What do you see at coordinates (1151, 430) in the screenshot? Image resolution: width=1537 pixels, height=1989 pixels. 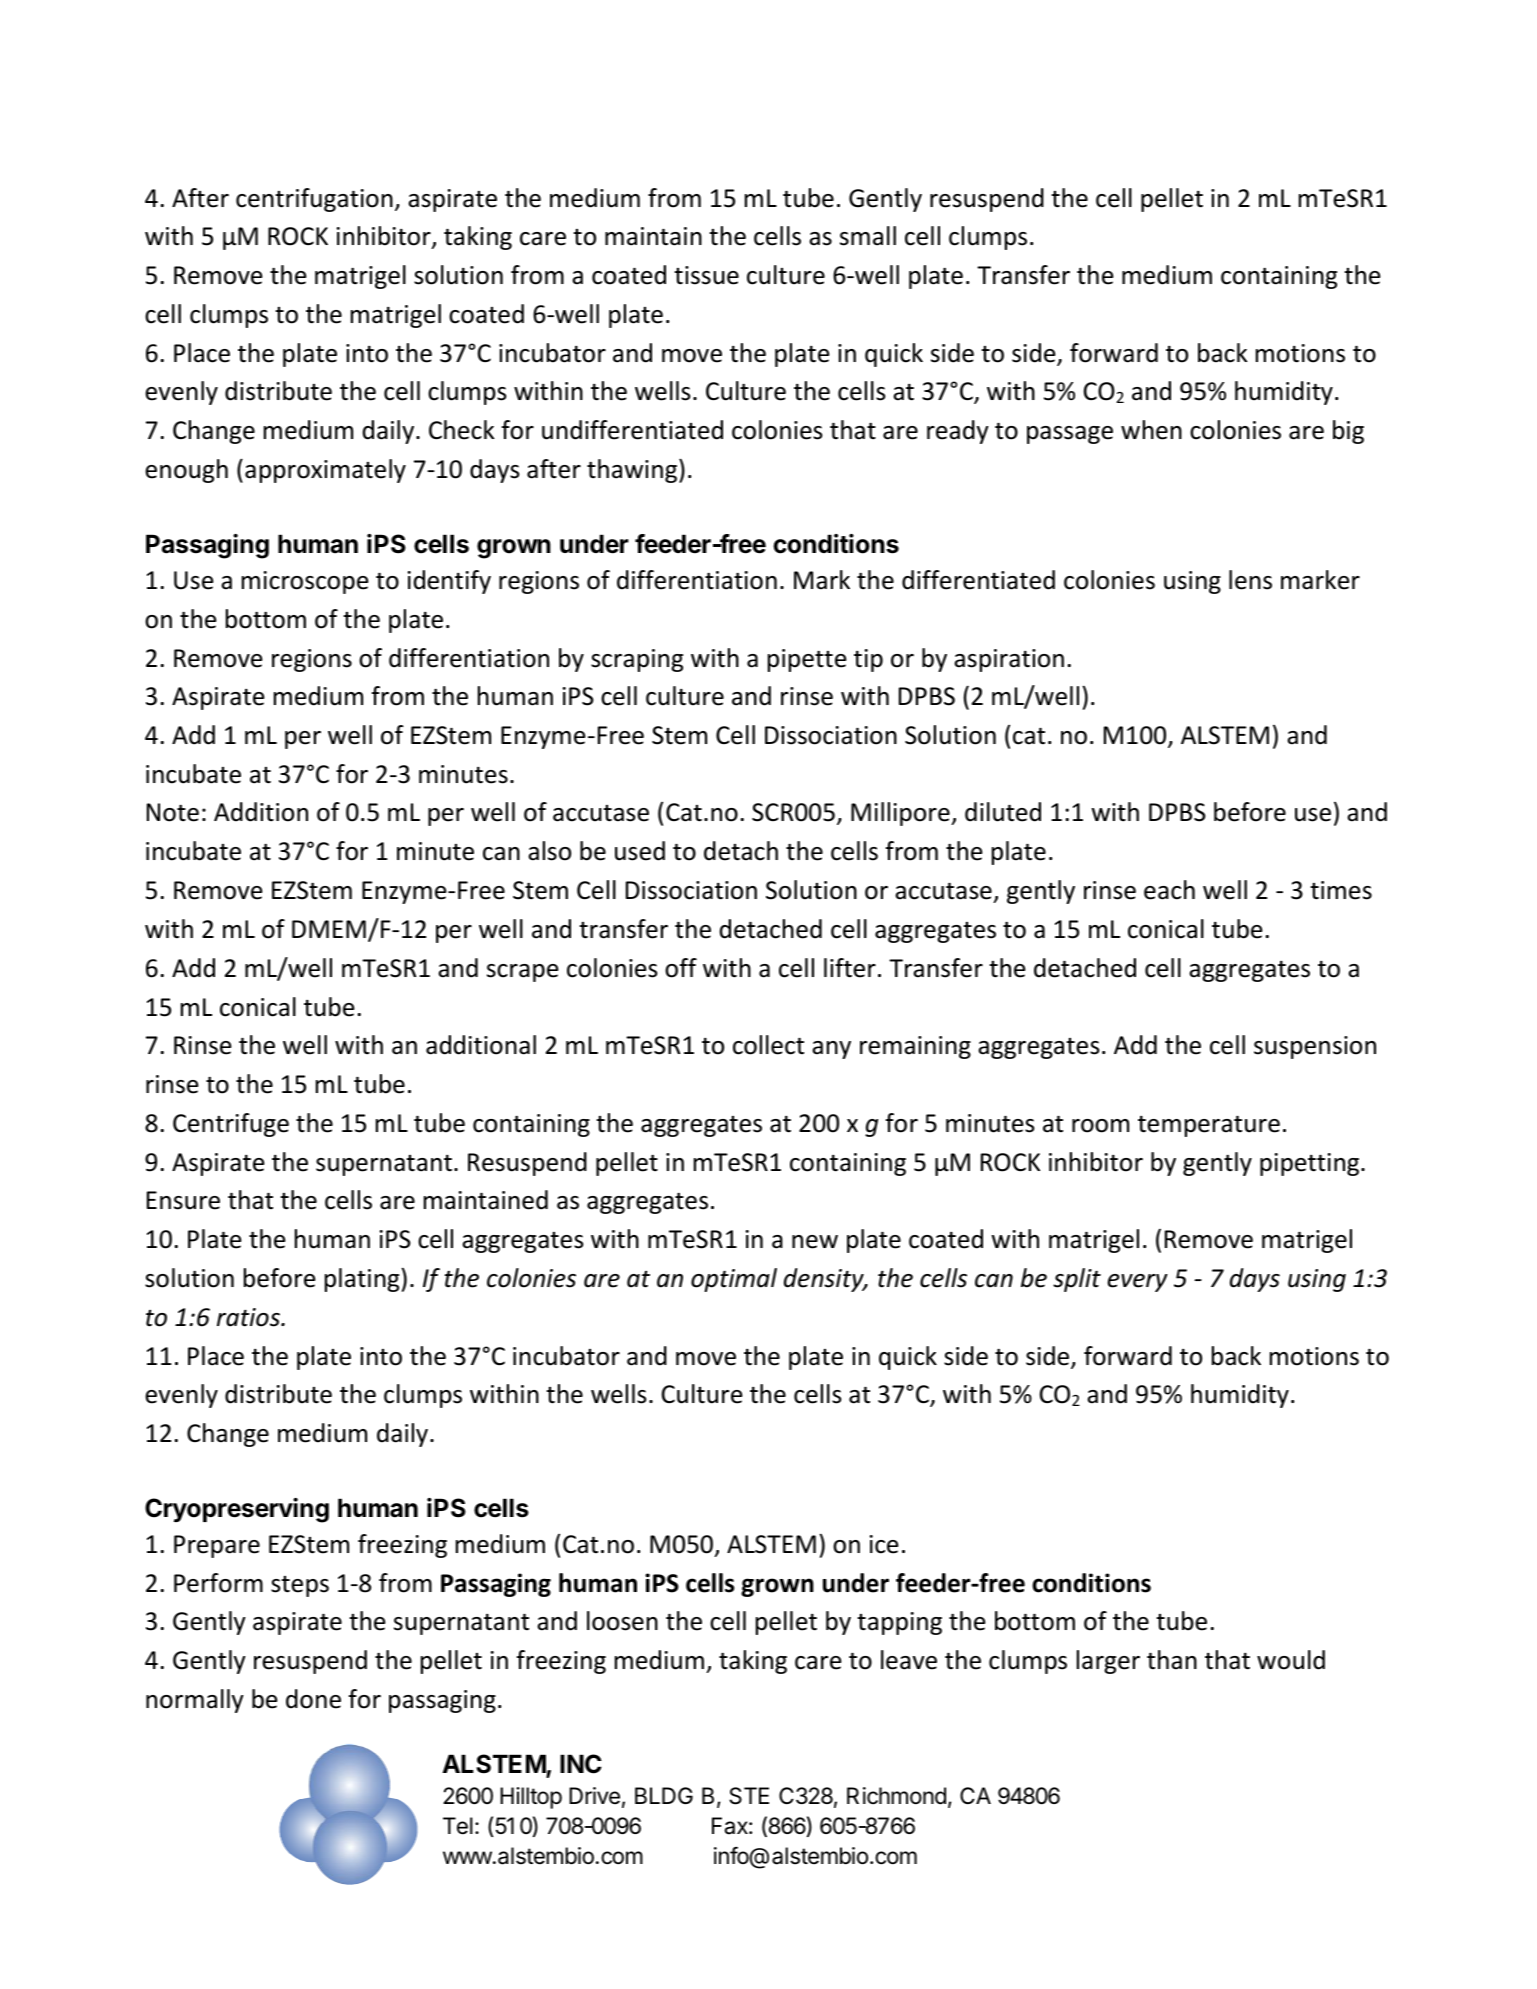 I see `when` at bounding box center [1151, 430].
